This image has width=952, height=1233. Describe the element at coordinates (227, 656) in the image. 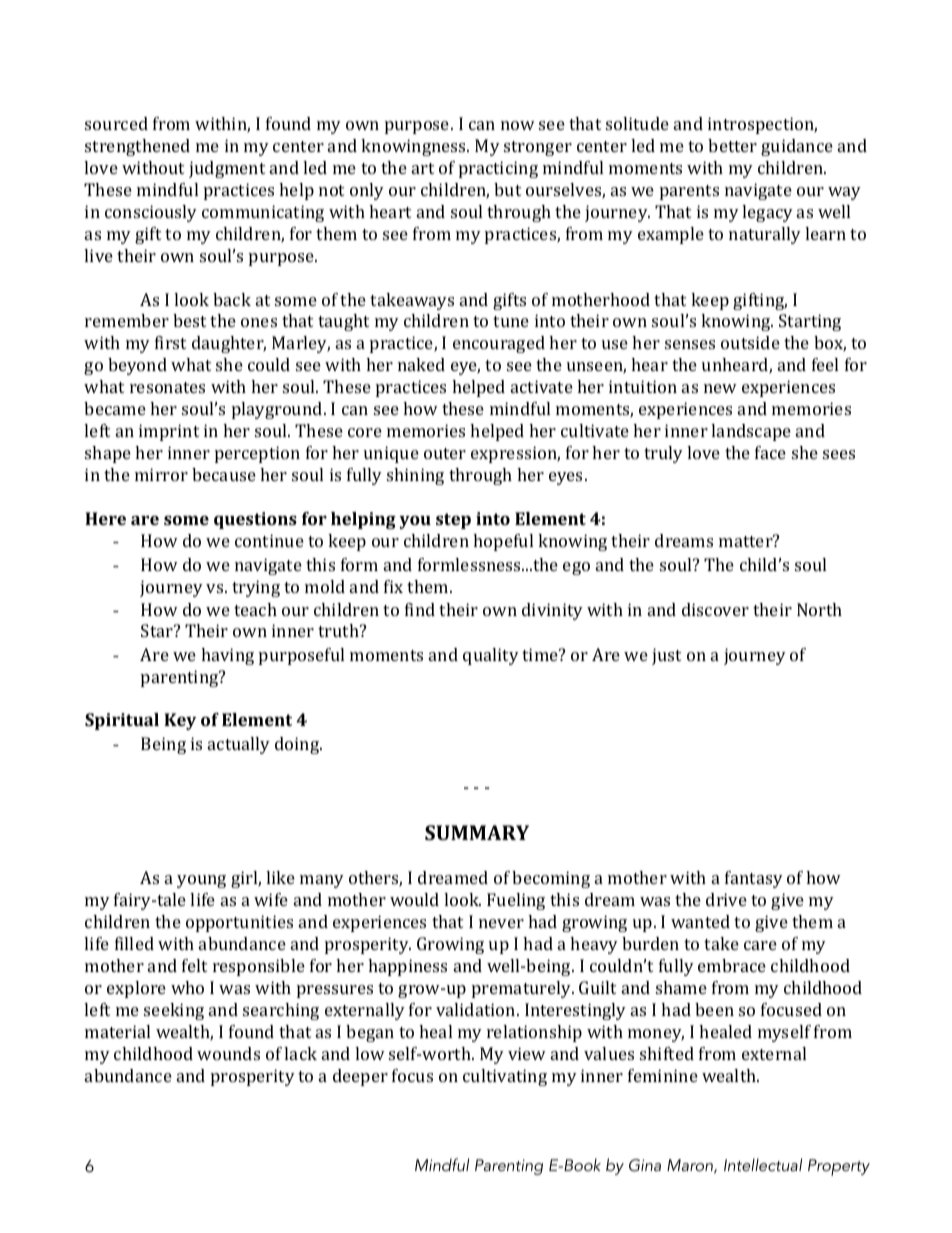

I see `having` at that location.
